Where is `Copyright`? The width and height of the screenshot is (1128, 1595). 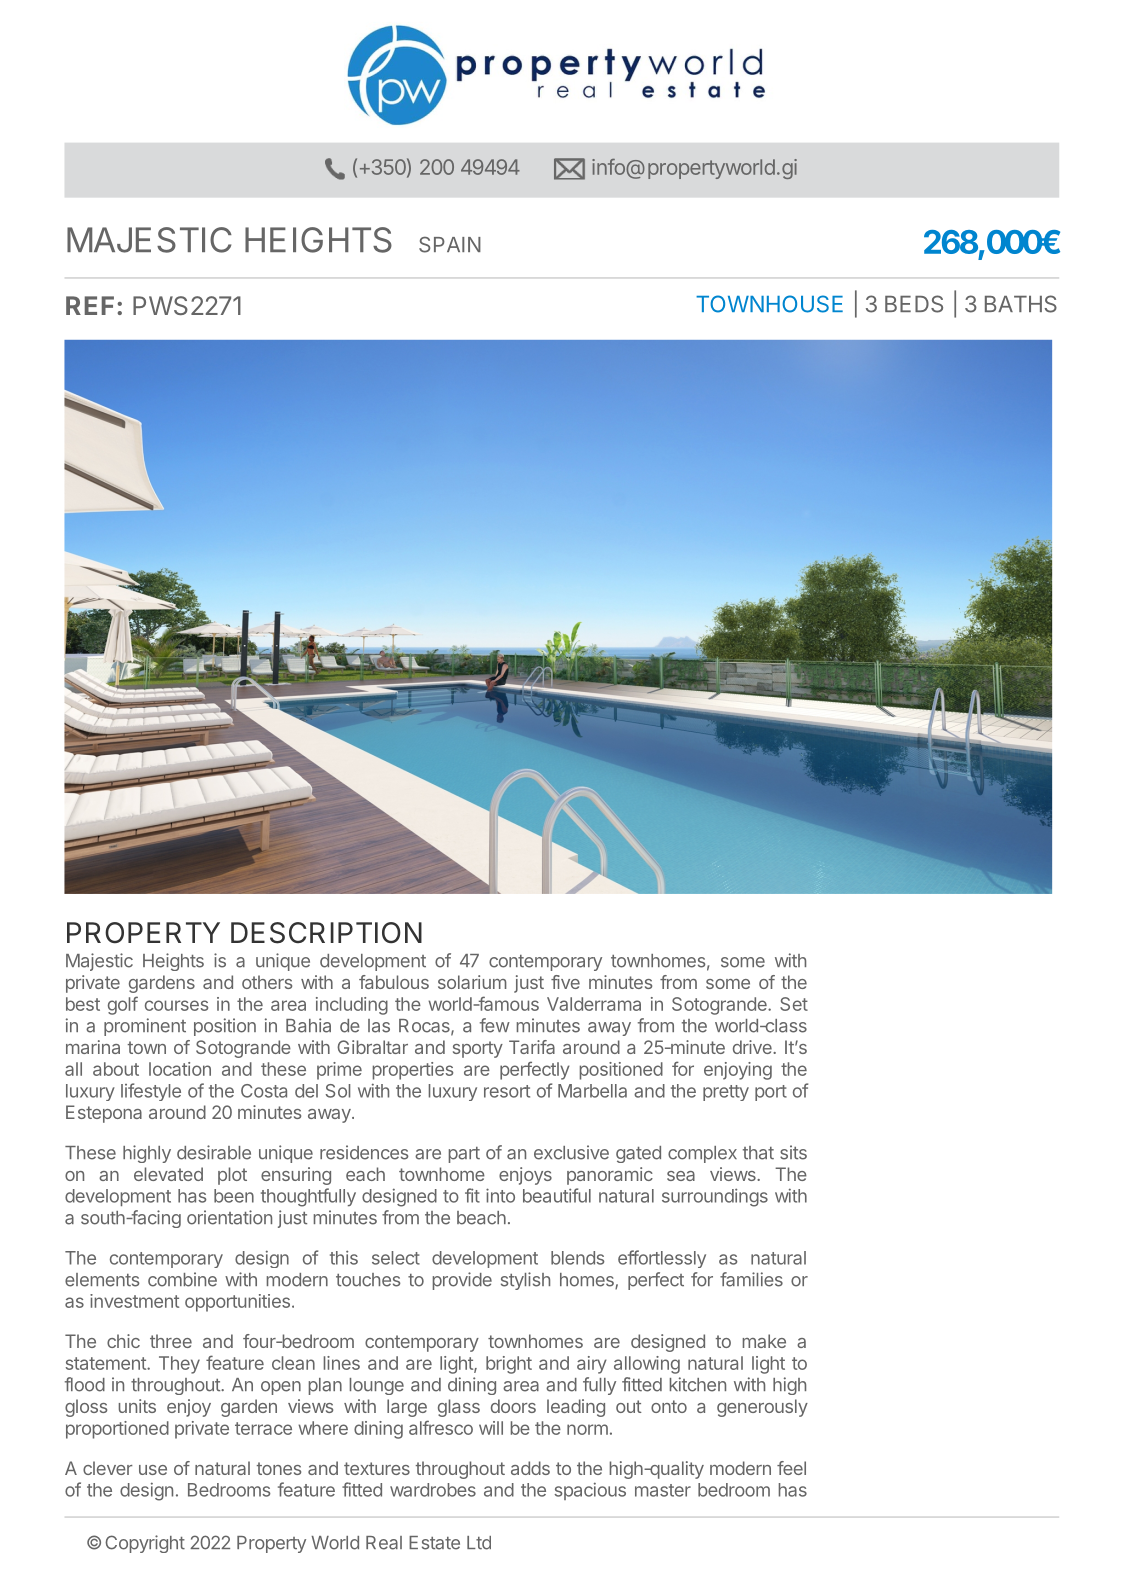 Copyright is located at coordinates (145, 1544).
